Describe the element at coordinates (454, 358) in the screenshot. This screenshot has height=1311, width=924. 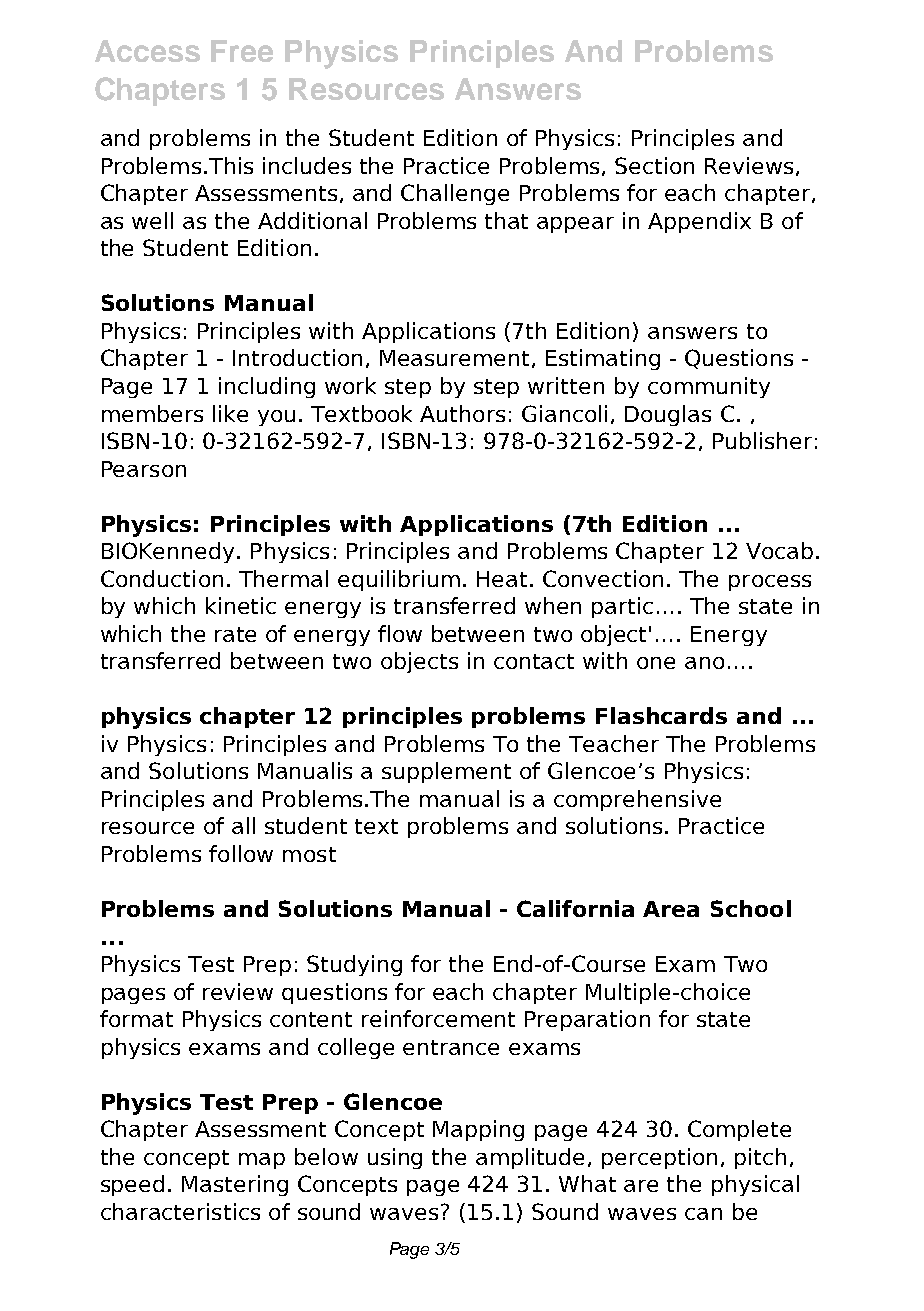
I see `Measurement` at that location.
